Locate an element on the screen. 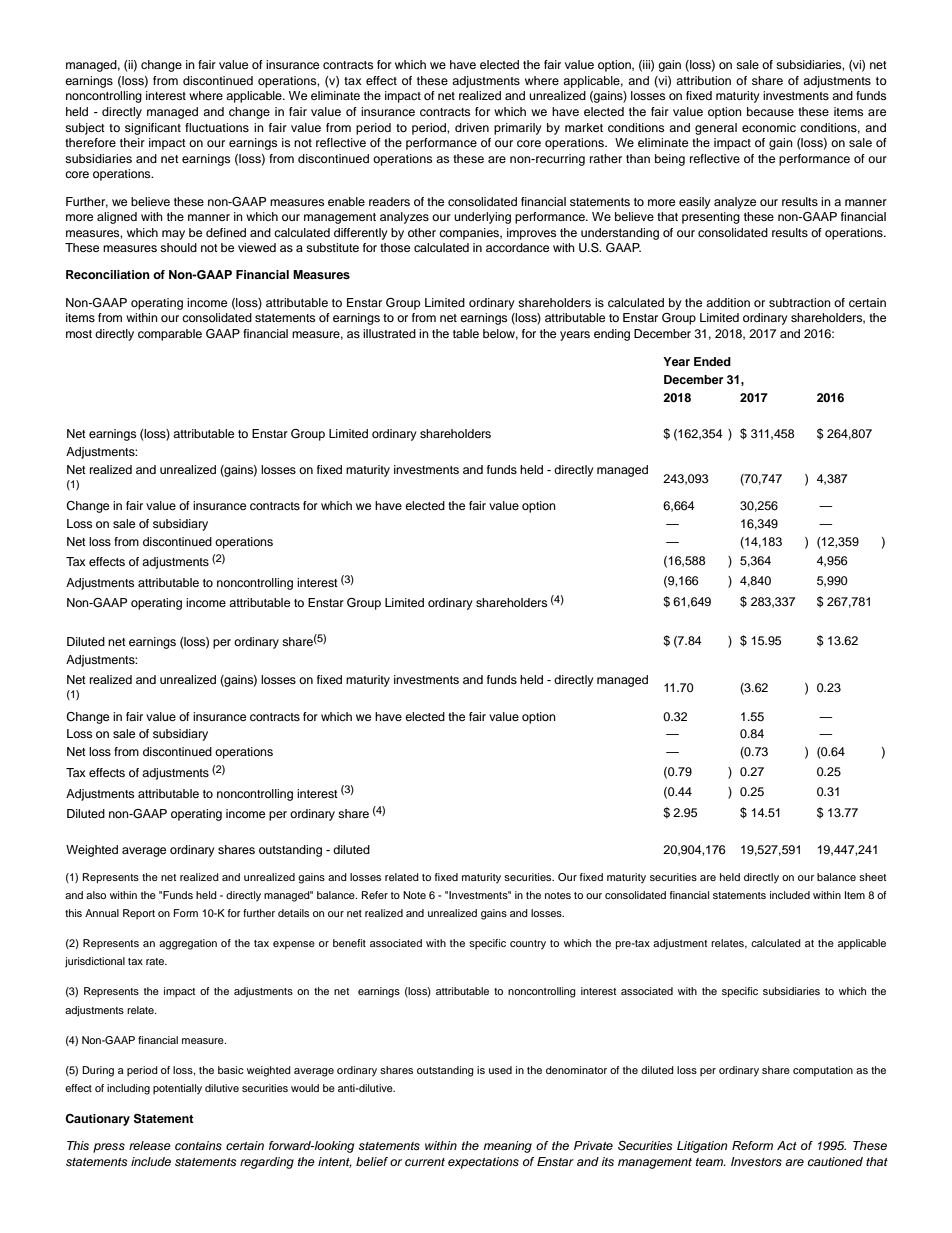 This screenshot has height=1233, width=952. Investors is located at coordinates (756, 1161).
